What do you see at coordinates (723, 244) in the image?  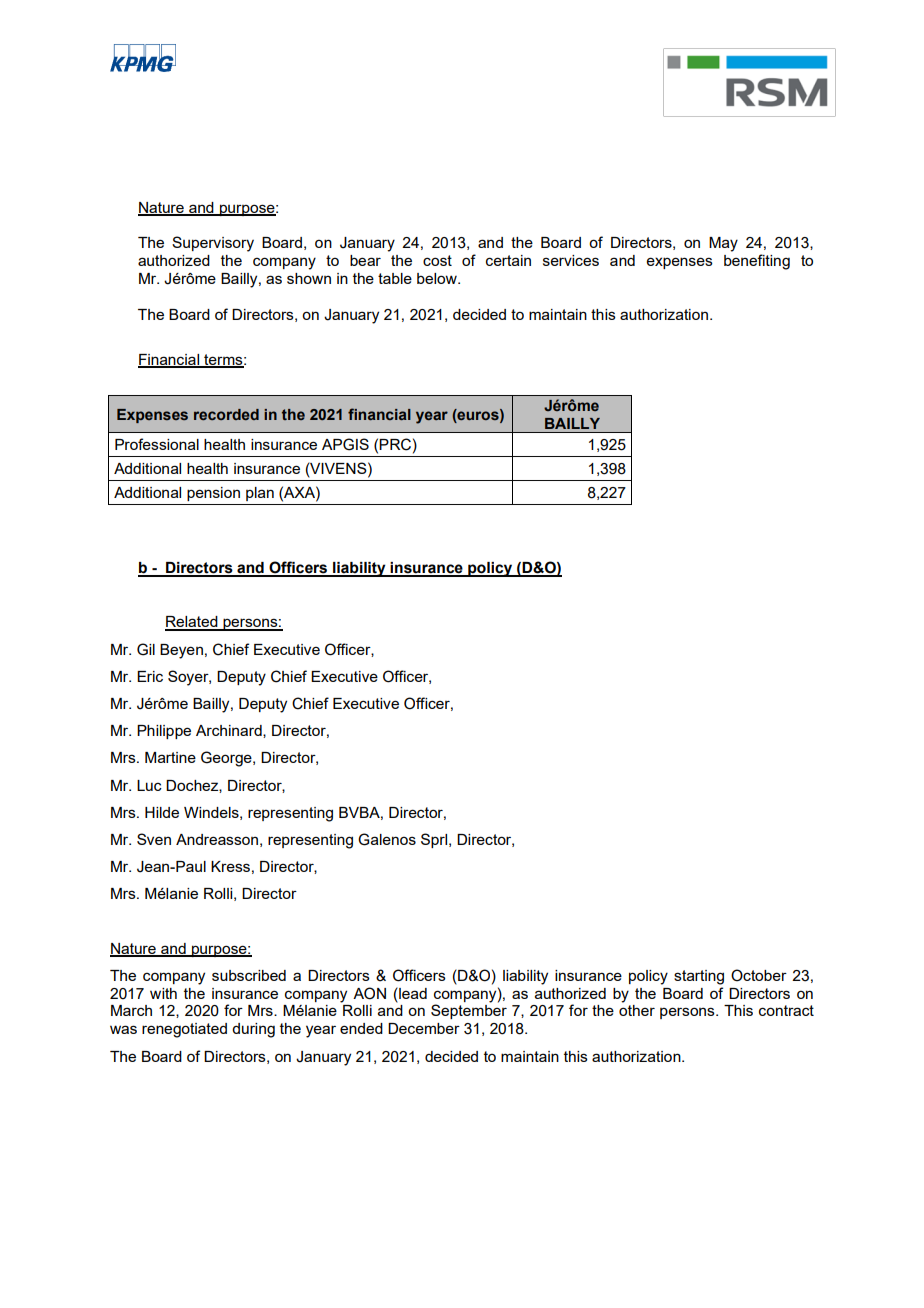 I see `May` at bounding box center [723, 244].
